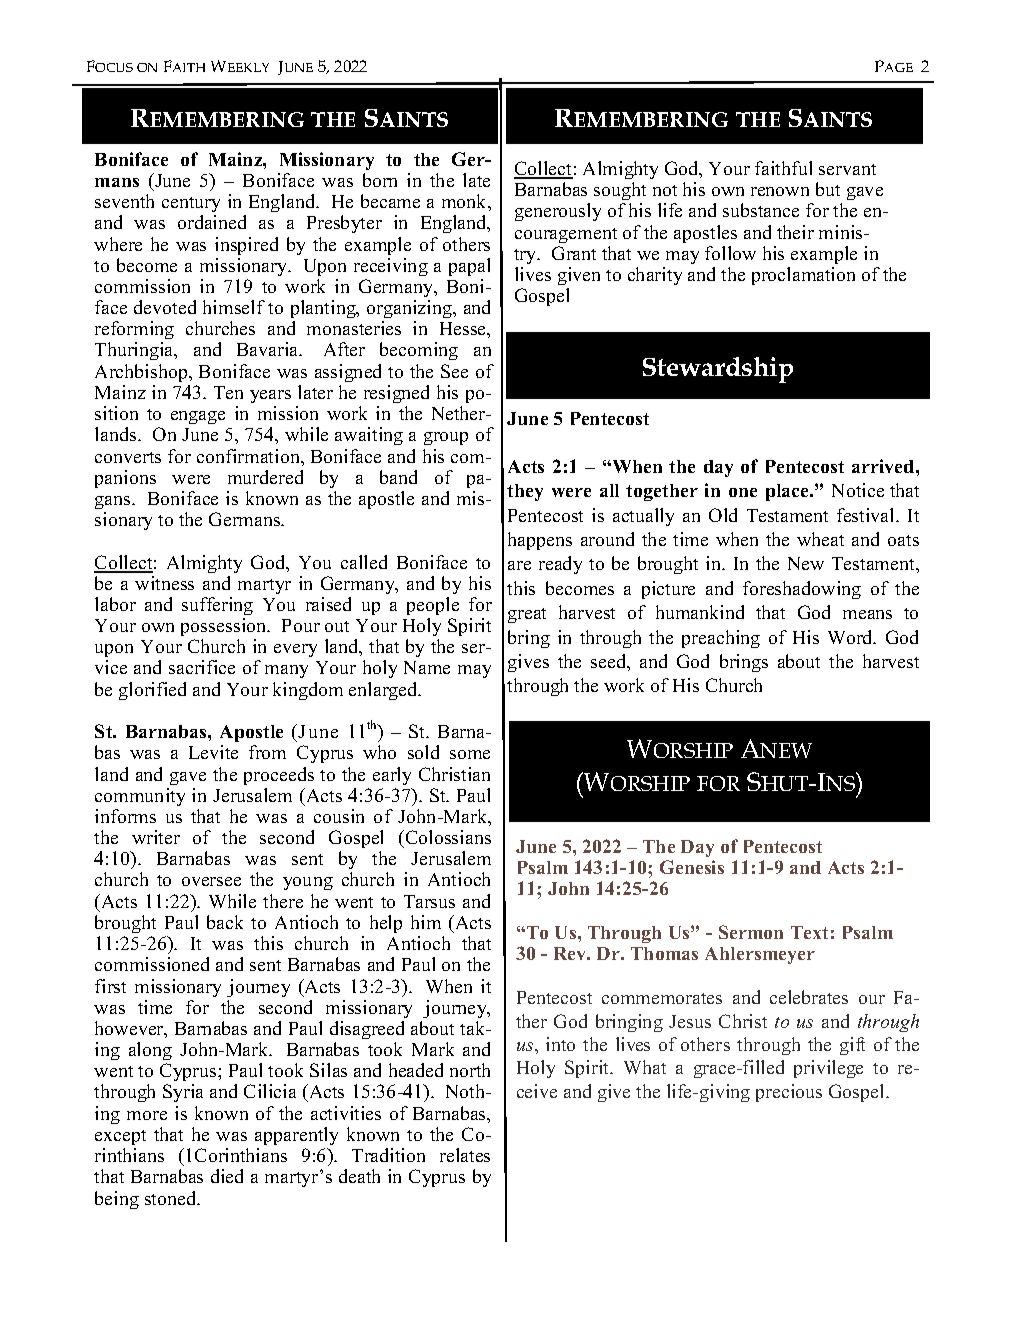 The height and width of the screenshot is (1321, 1021). What do you see at coordinates (692, 867) in the screenshot?
I see `Genesis` at bounding box center [692, 867].
